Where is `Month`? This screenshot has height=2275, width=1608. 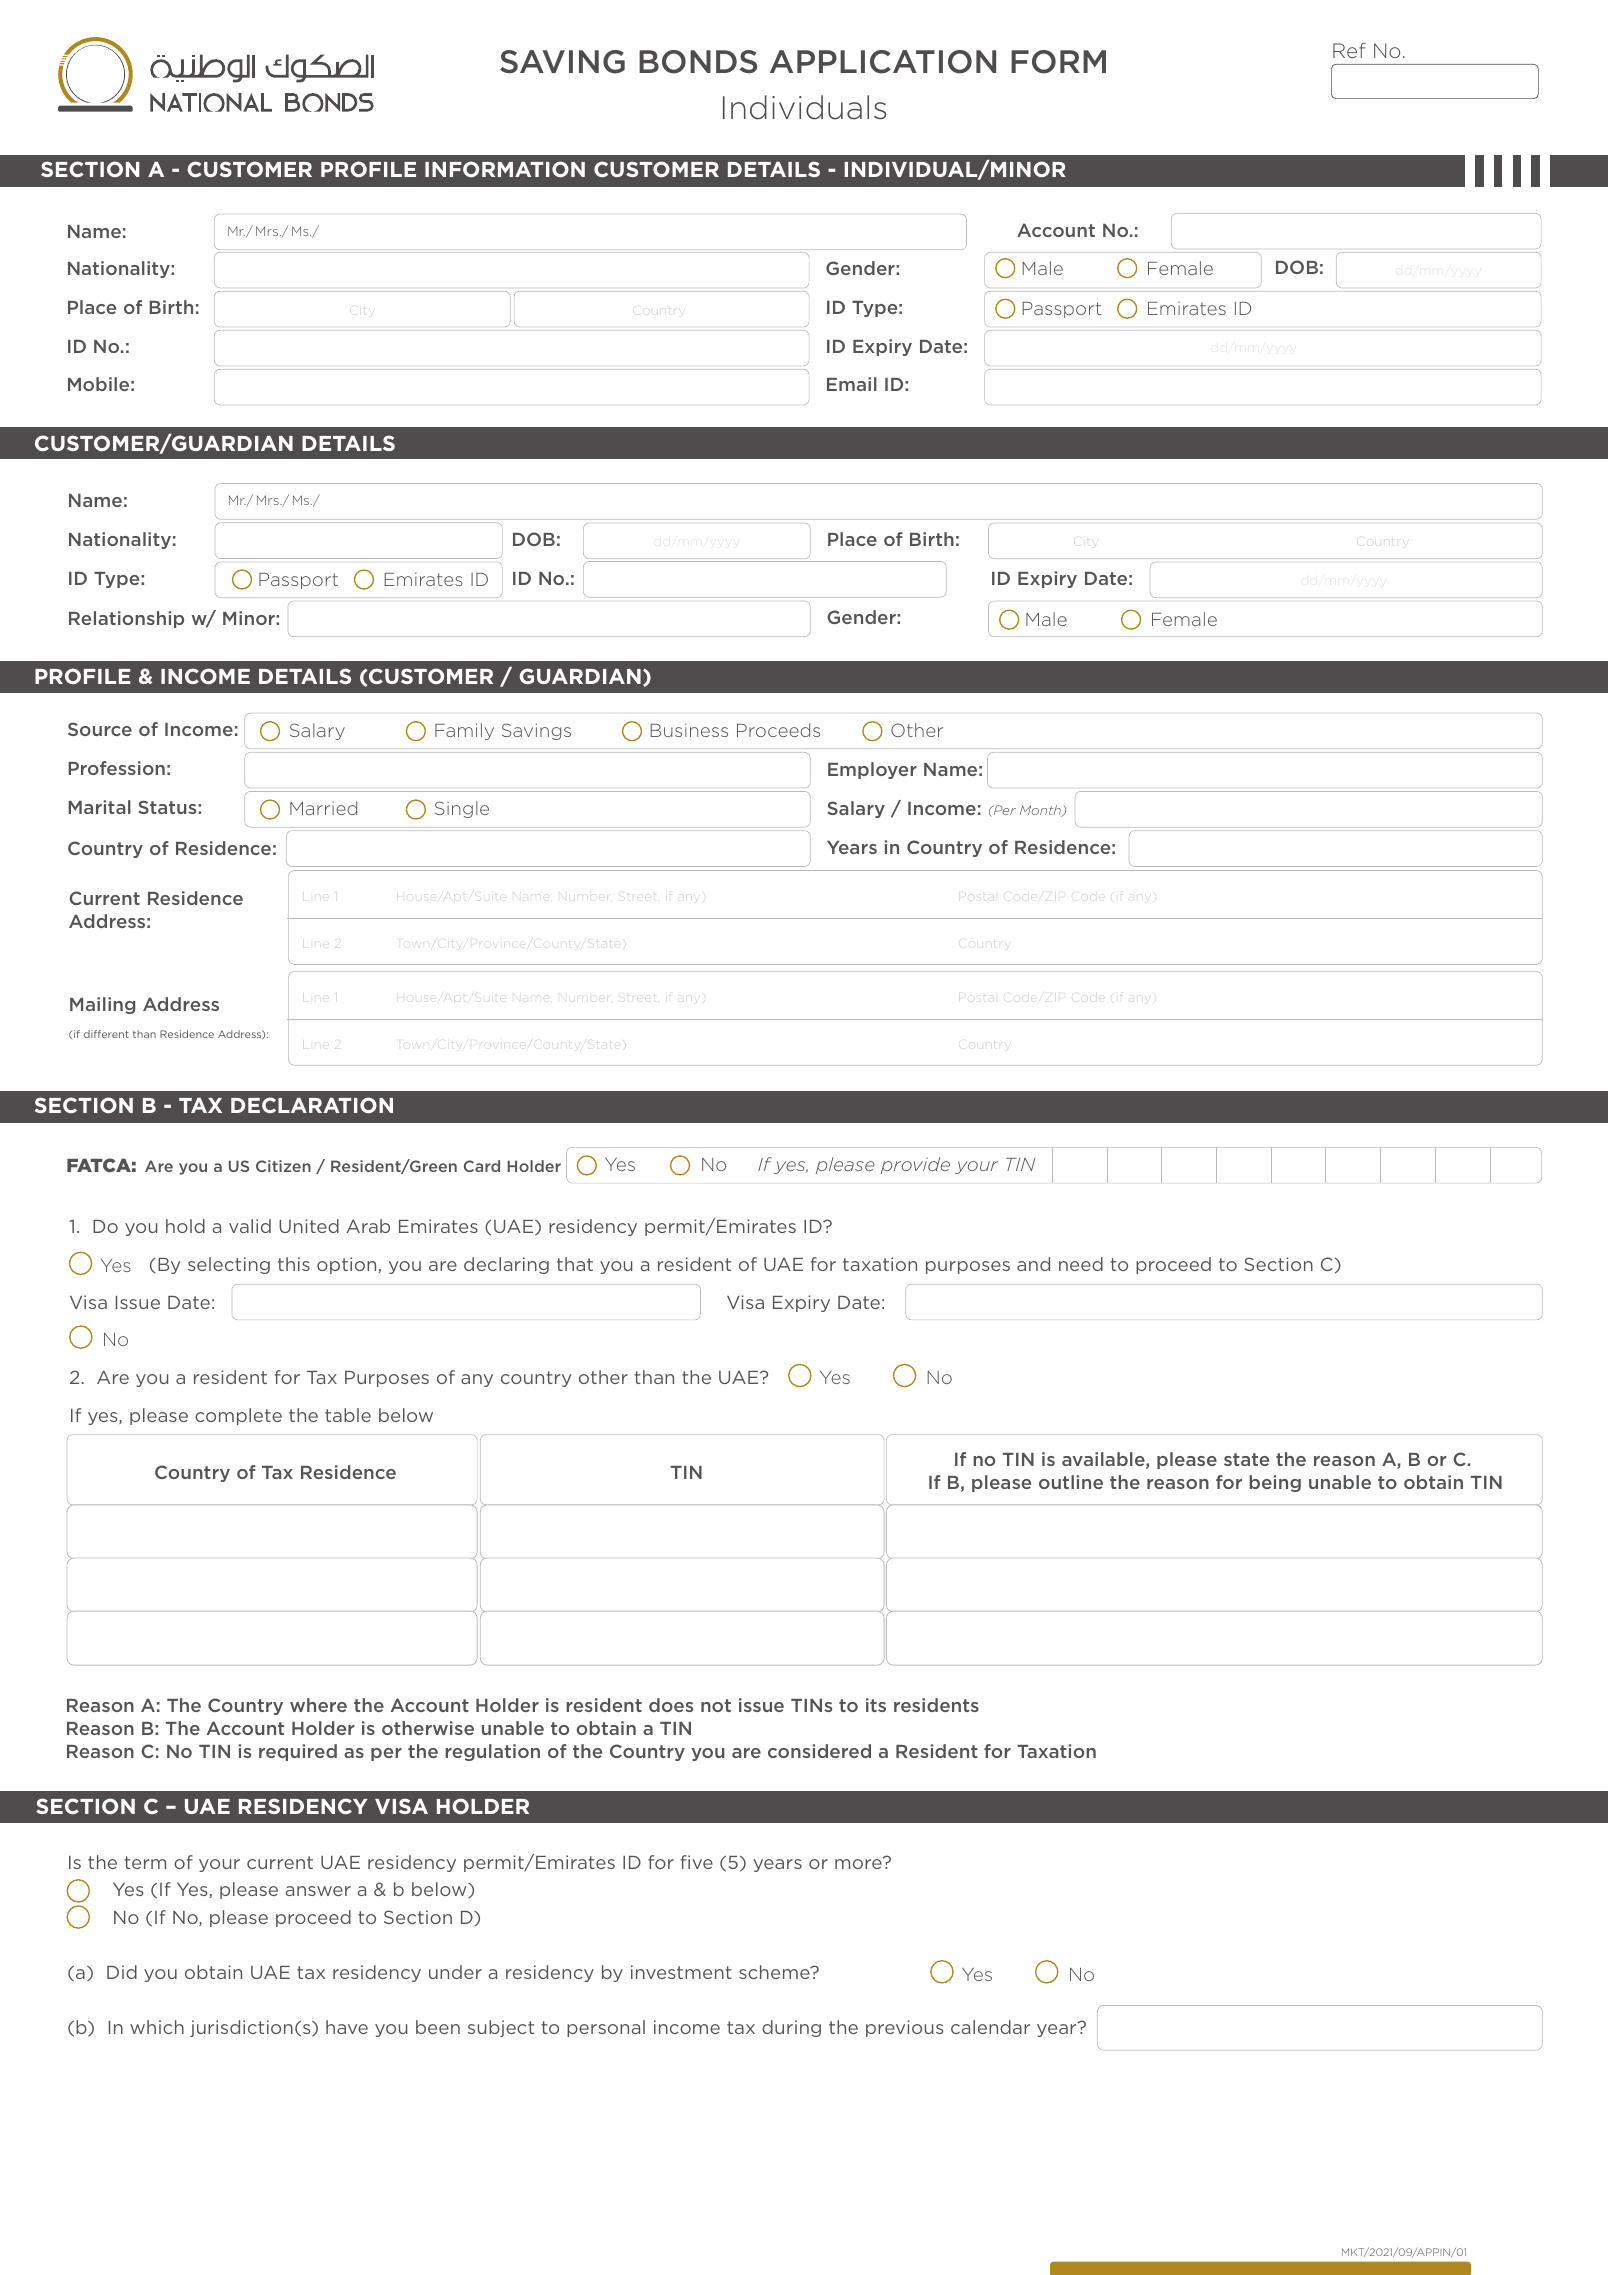 Month is located at coordinates (1041, 811).
